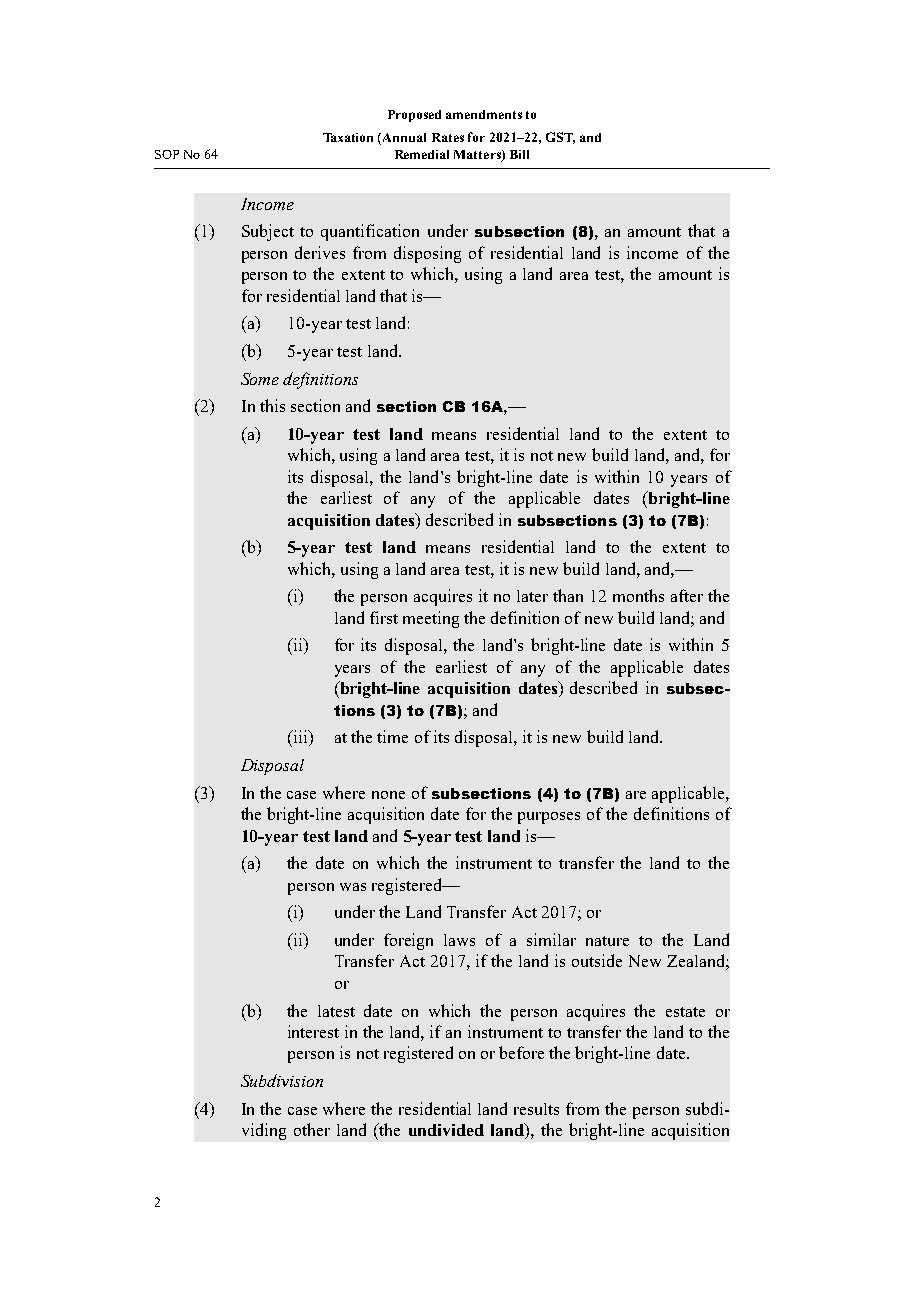 Image resolution: width=924 pixels, height=1308 pixels. Describe the element at coordinates (167, 154) in the document. I see `SOP` at that location.
